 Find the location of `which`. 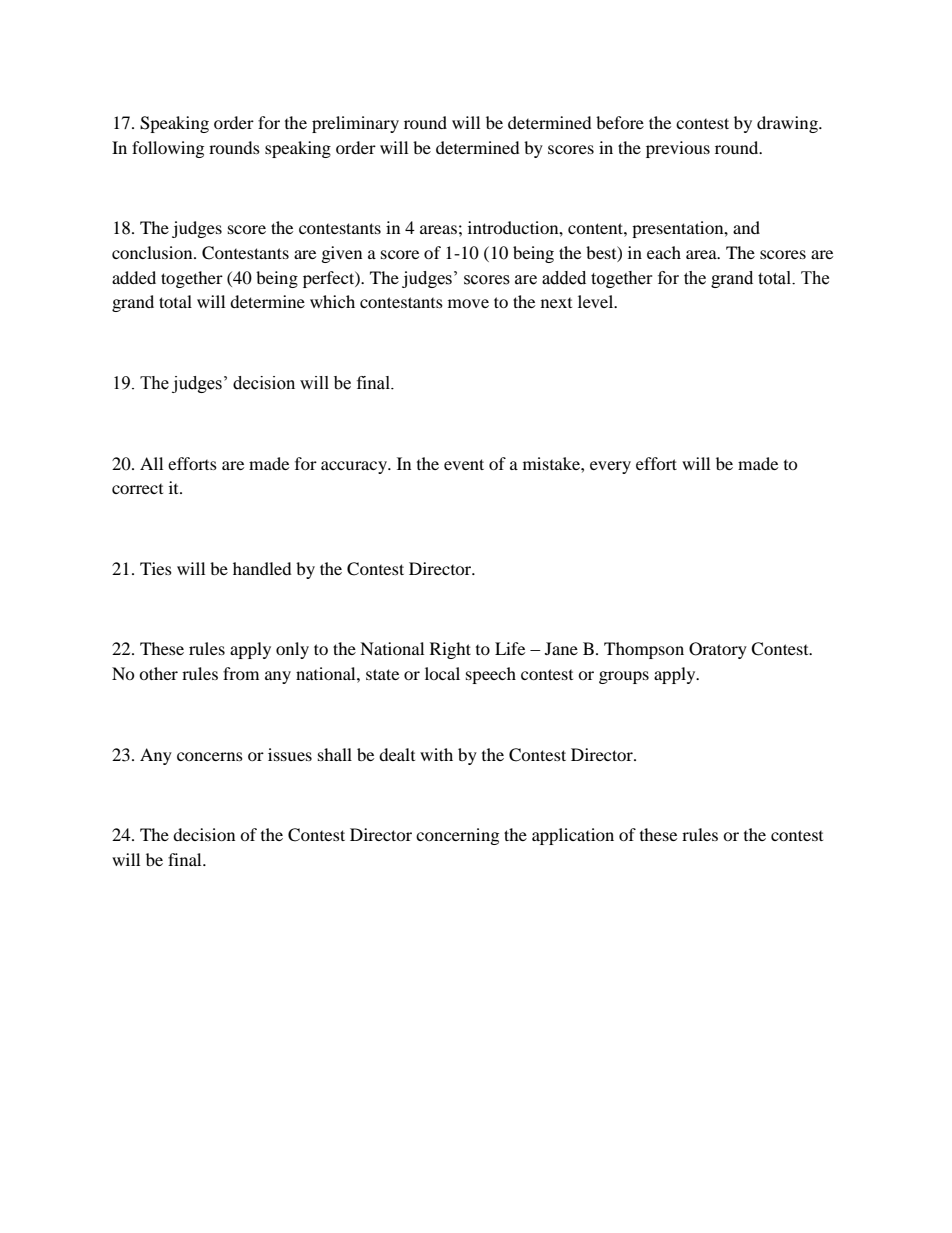

which is located at coordinates (332, 301).
